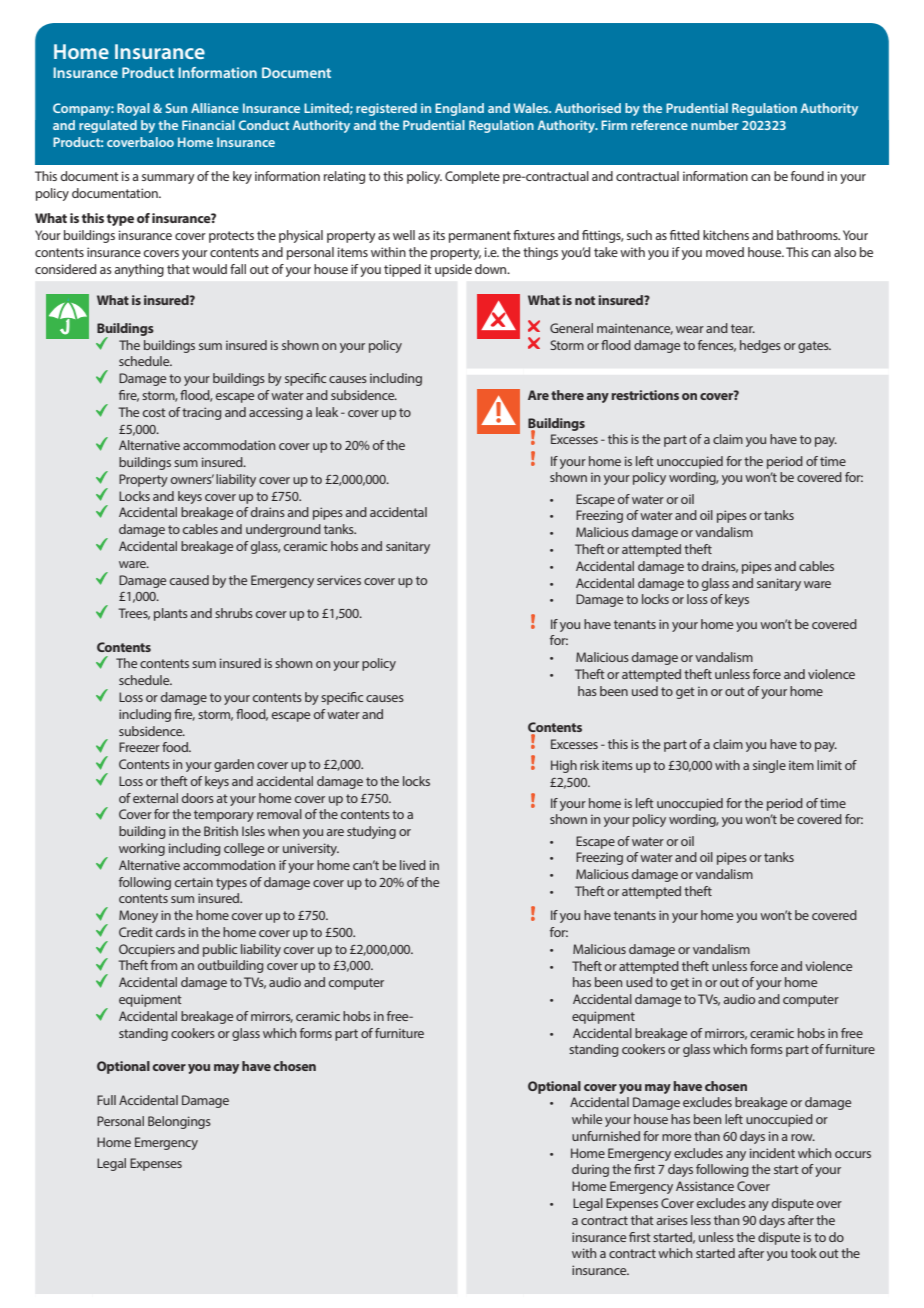  Describe the element at coordinates (590, 1170) in the image. I see `during` at that location.
